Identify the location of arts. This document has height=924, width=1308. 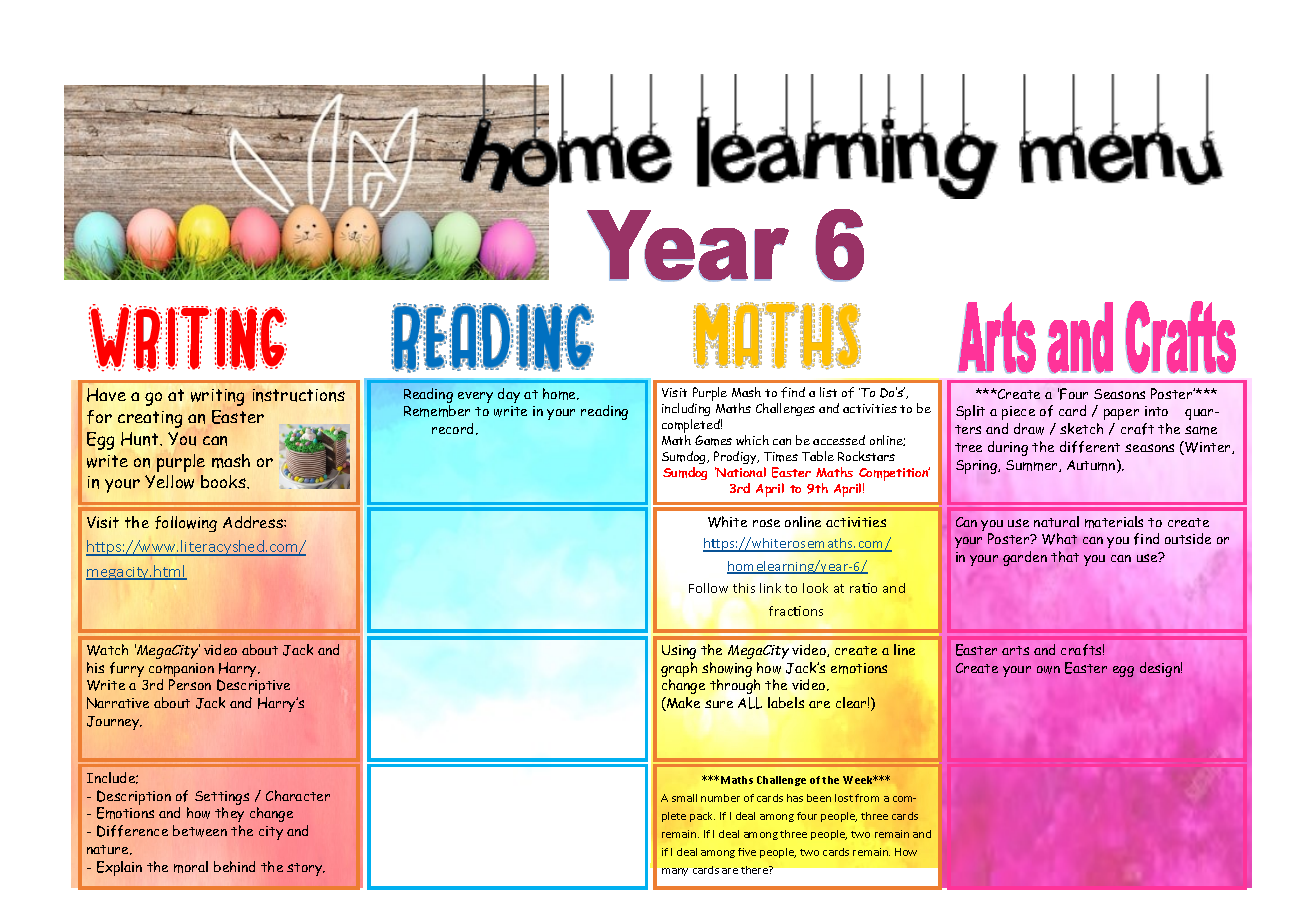
(1015, 650).
